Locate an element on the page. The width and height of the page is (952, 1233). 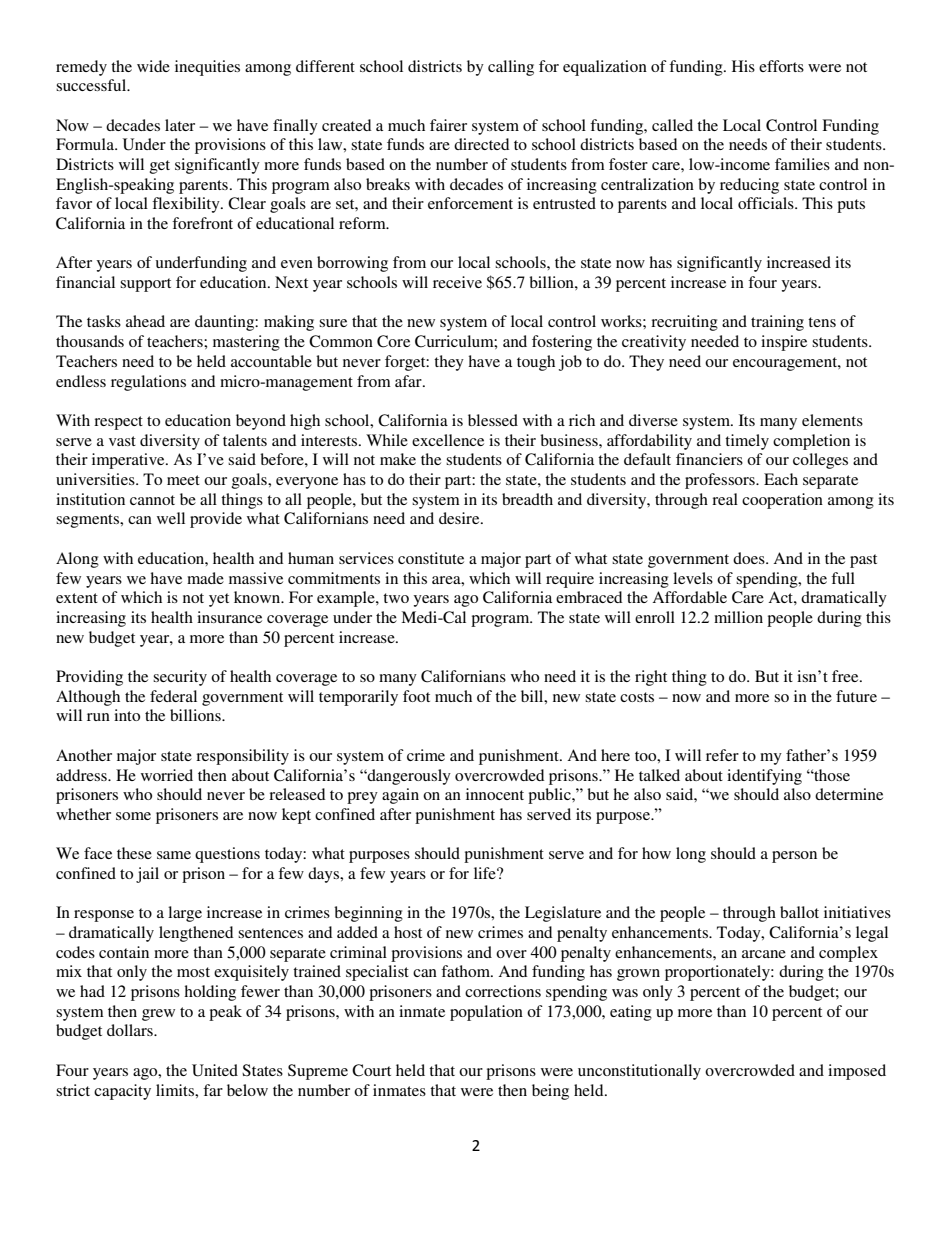
inspire is located at coordinates (784, 343).
